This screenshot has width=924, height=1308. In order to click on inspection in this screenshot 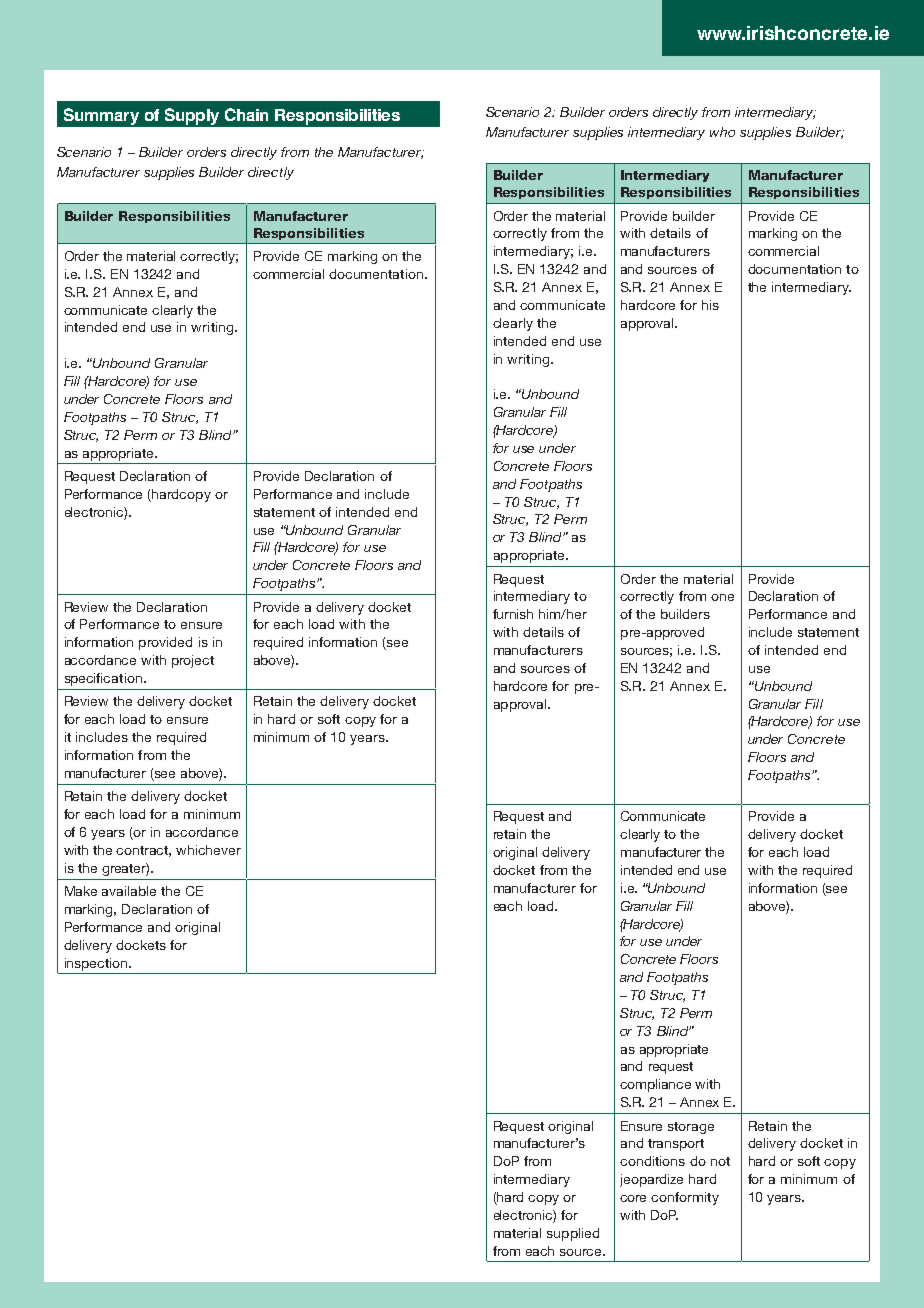, I will do `click(97, 964)`.
